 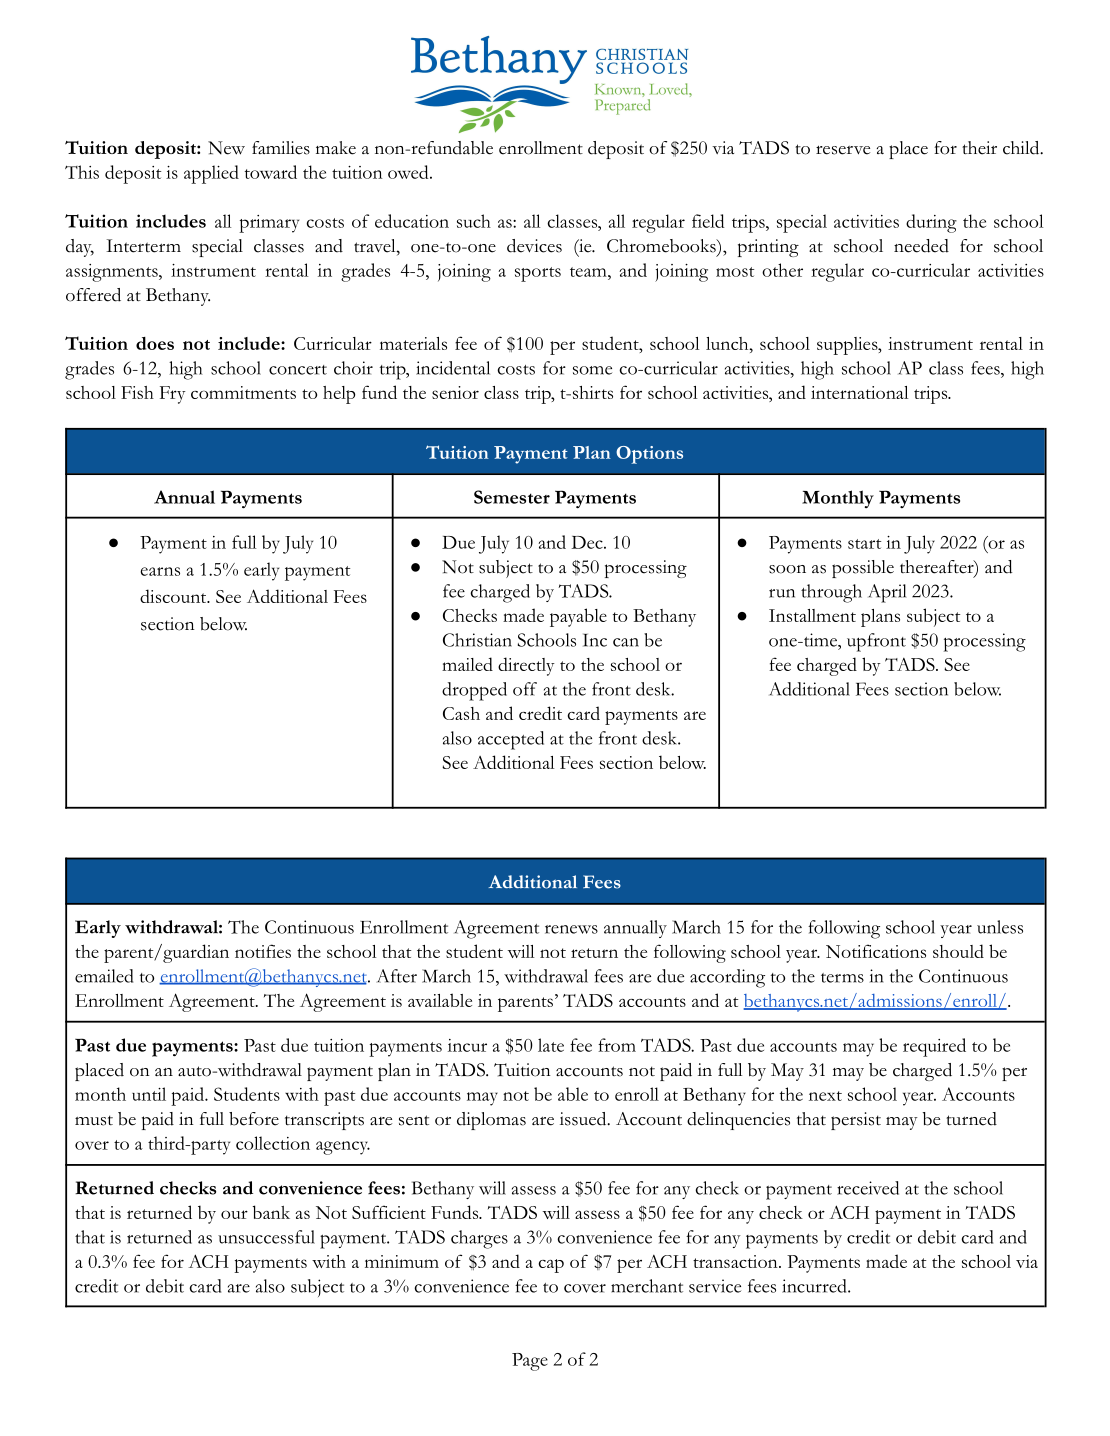 I want to click on reserve, so click(x=843, y=150).
